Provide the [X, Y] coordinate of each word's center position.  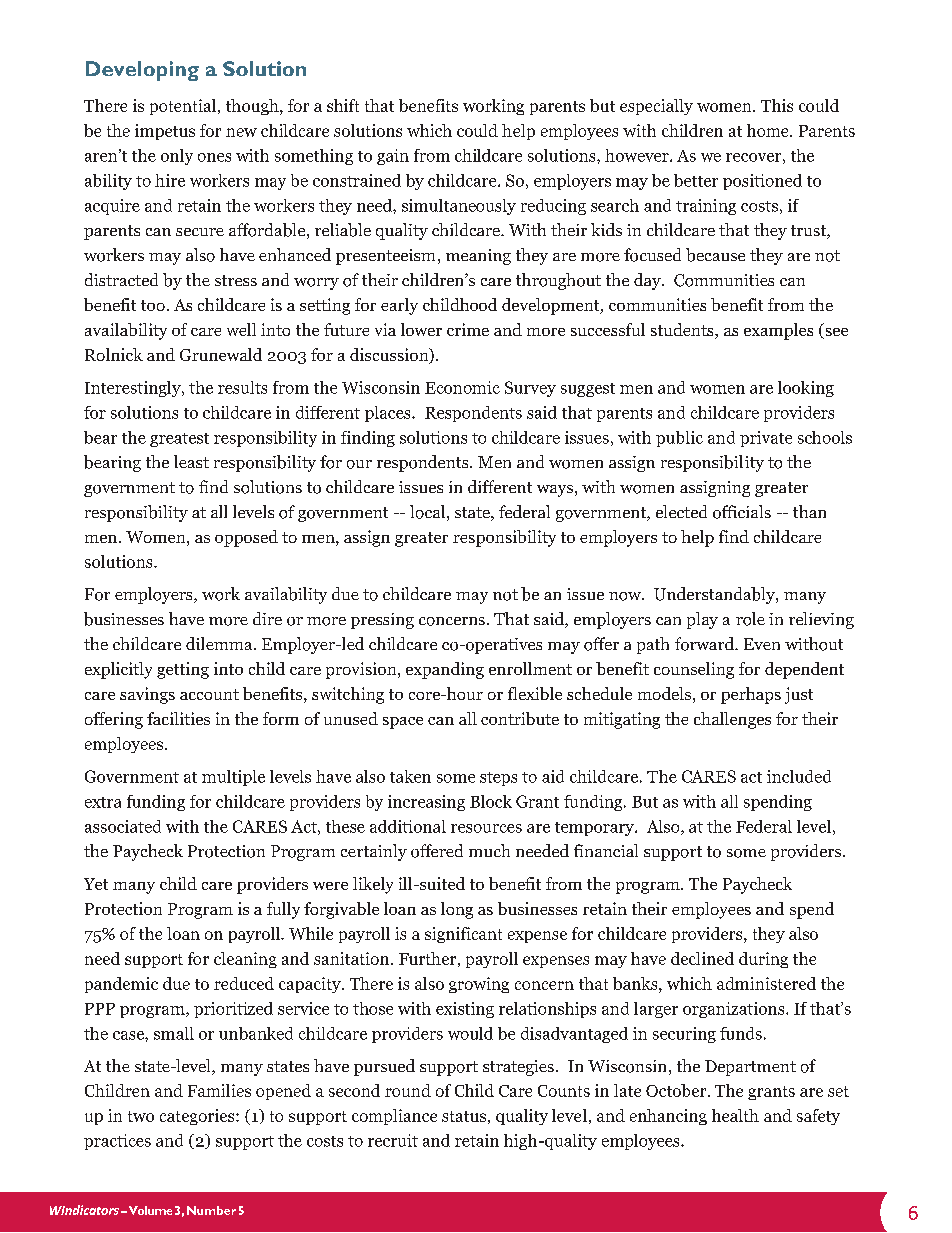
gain [393, 157]
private [766, 439]
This [777, 105]
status [464, 1116]
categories [198, 1117]
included [799, 776]
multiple [233, 778]
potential [183, 107]
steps [498, 779]
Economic [462, 387]
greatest [179, 440]
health [735, 1115]
